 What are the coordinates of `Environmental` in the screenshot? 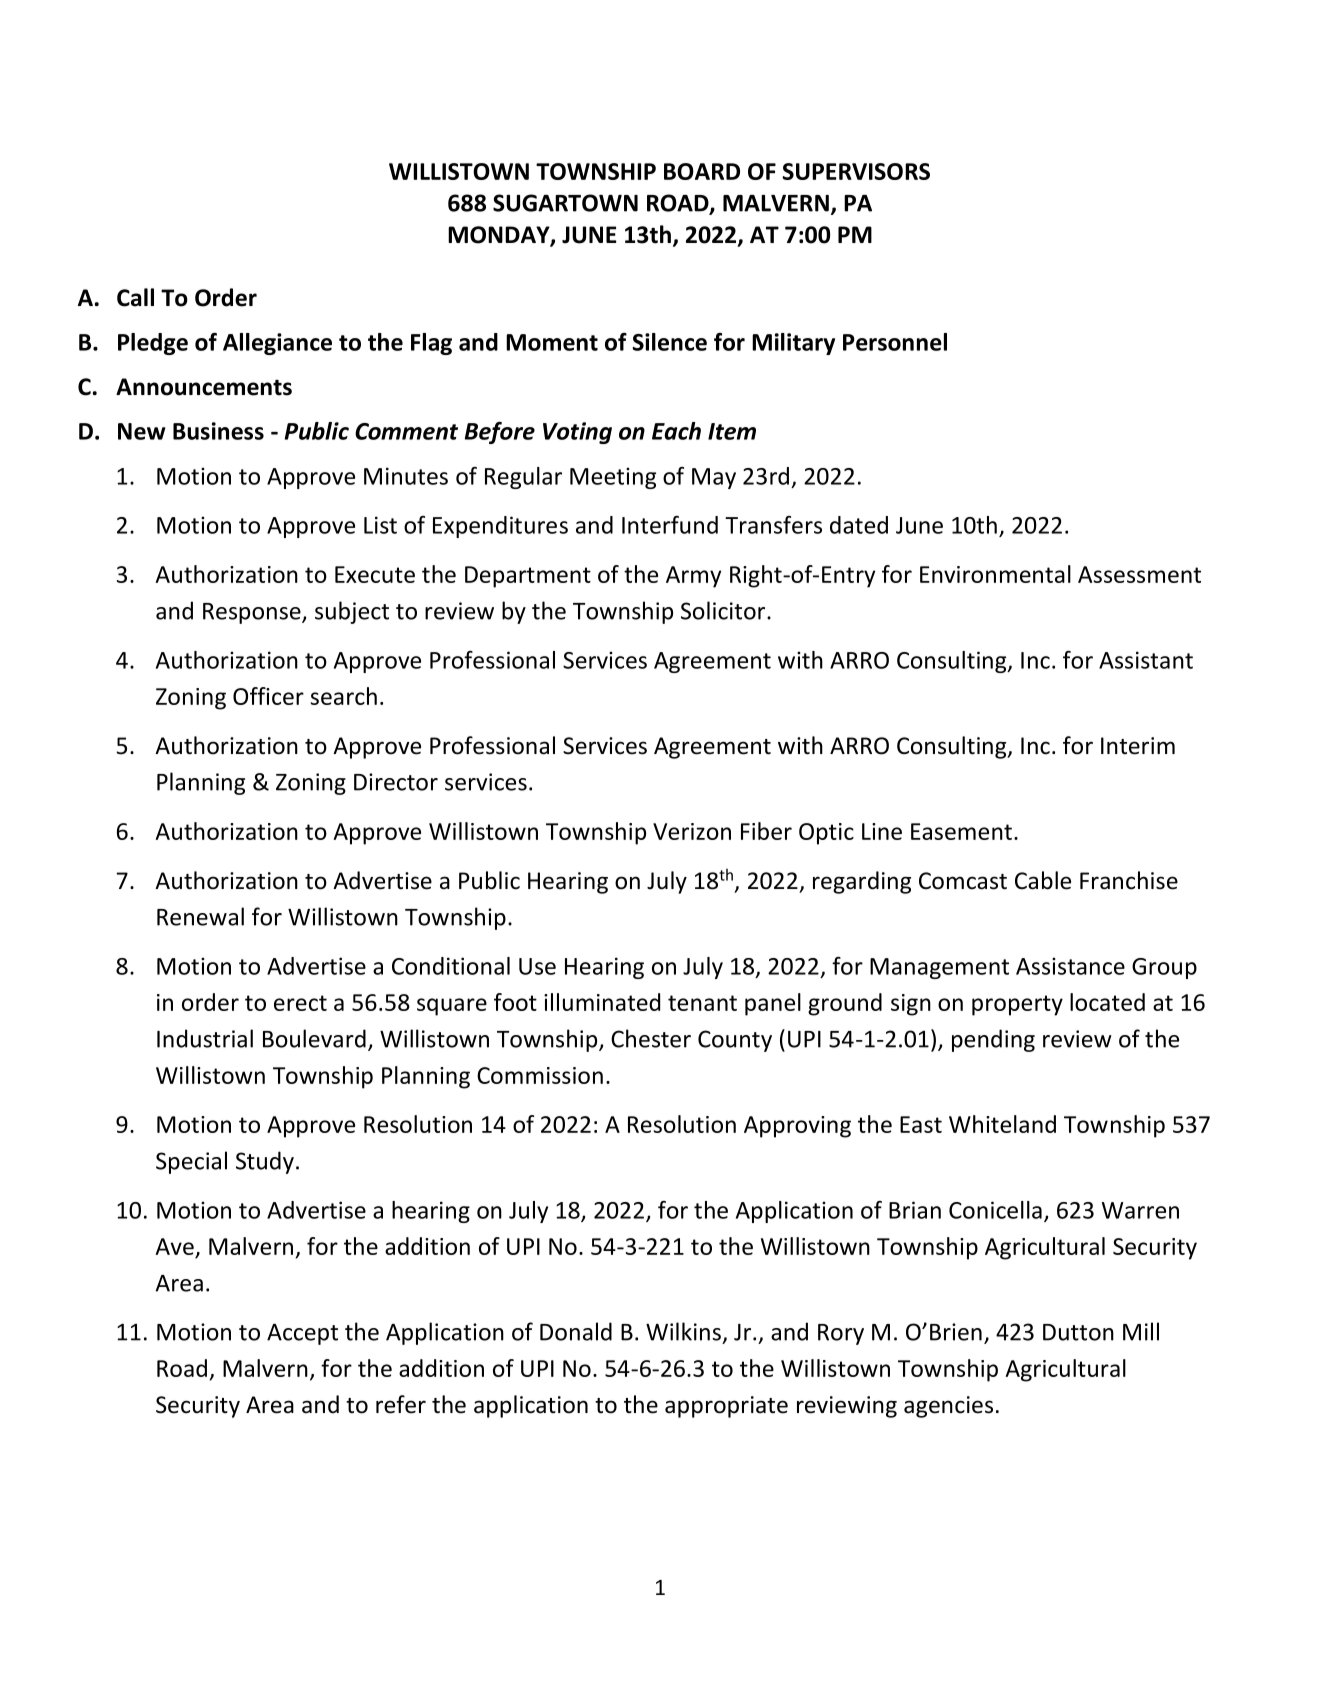 It's located at (995, 574).
